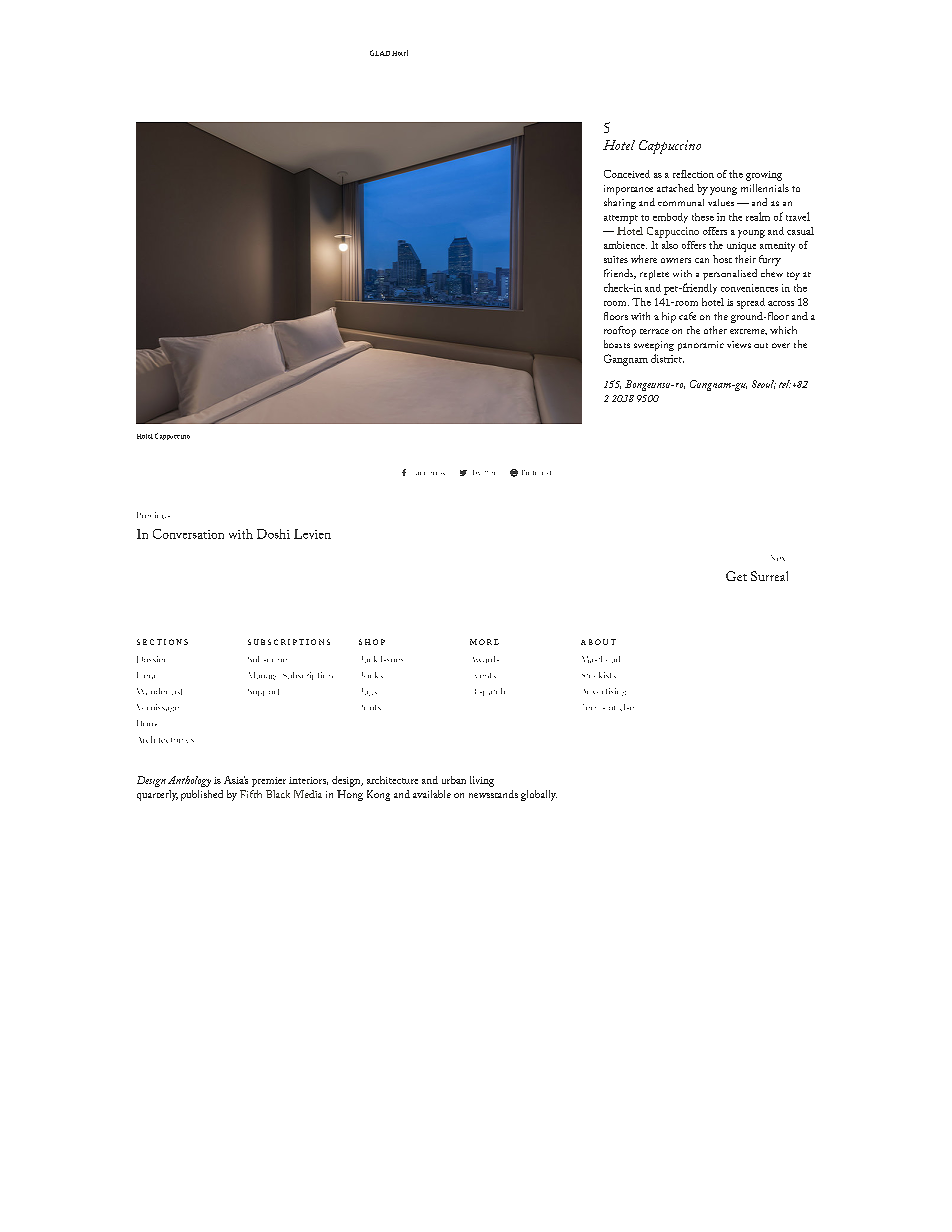 This screenshot has height=1232, width=952. What do you see at coordinates (430, 473) in the screenshot?
I see `Facebook` at bounding box center [430, 473].
